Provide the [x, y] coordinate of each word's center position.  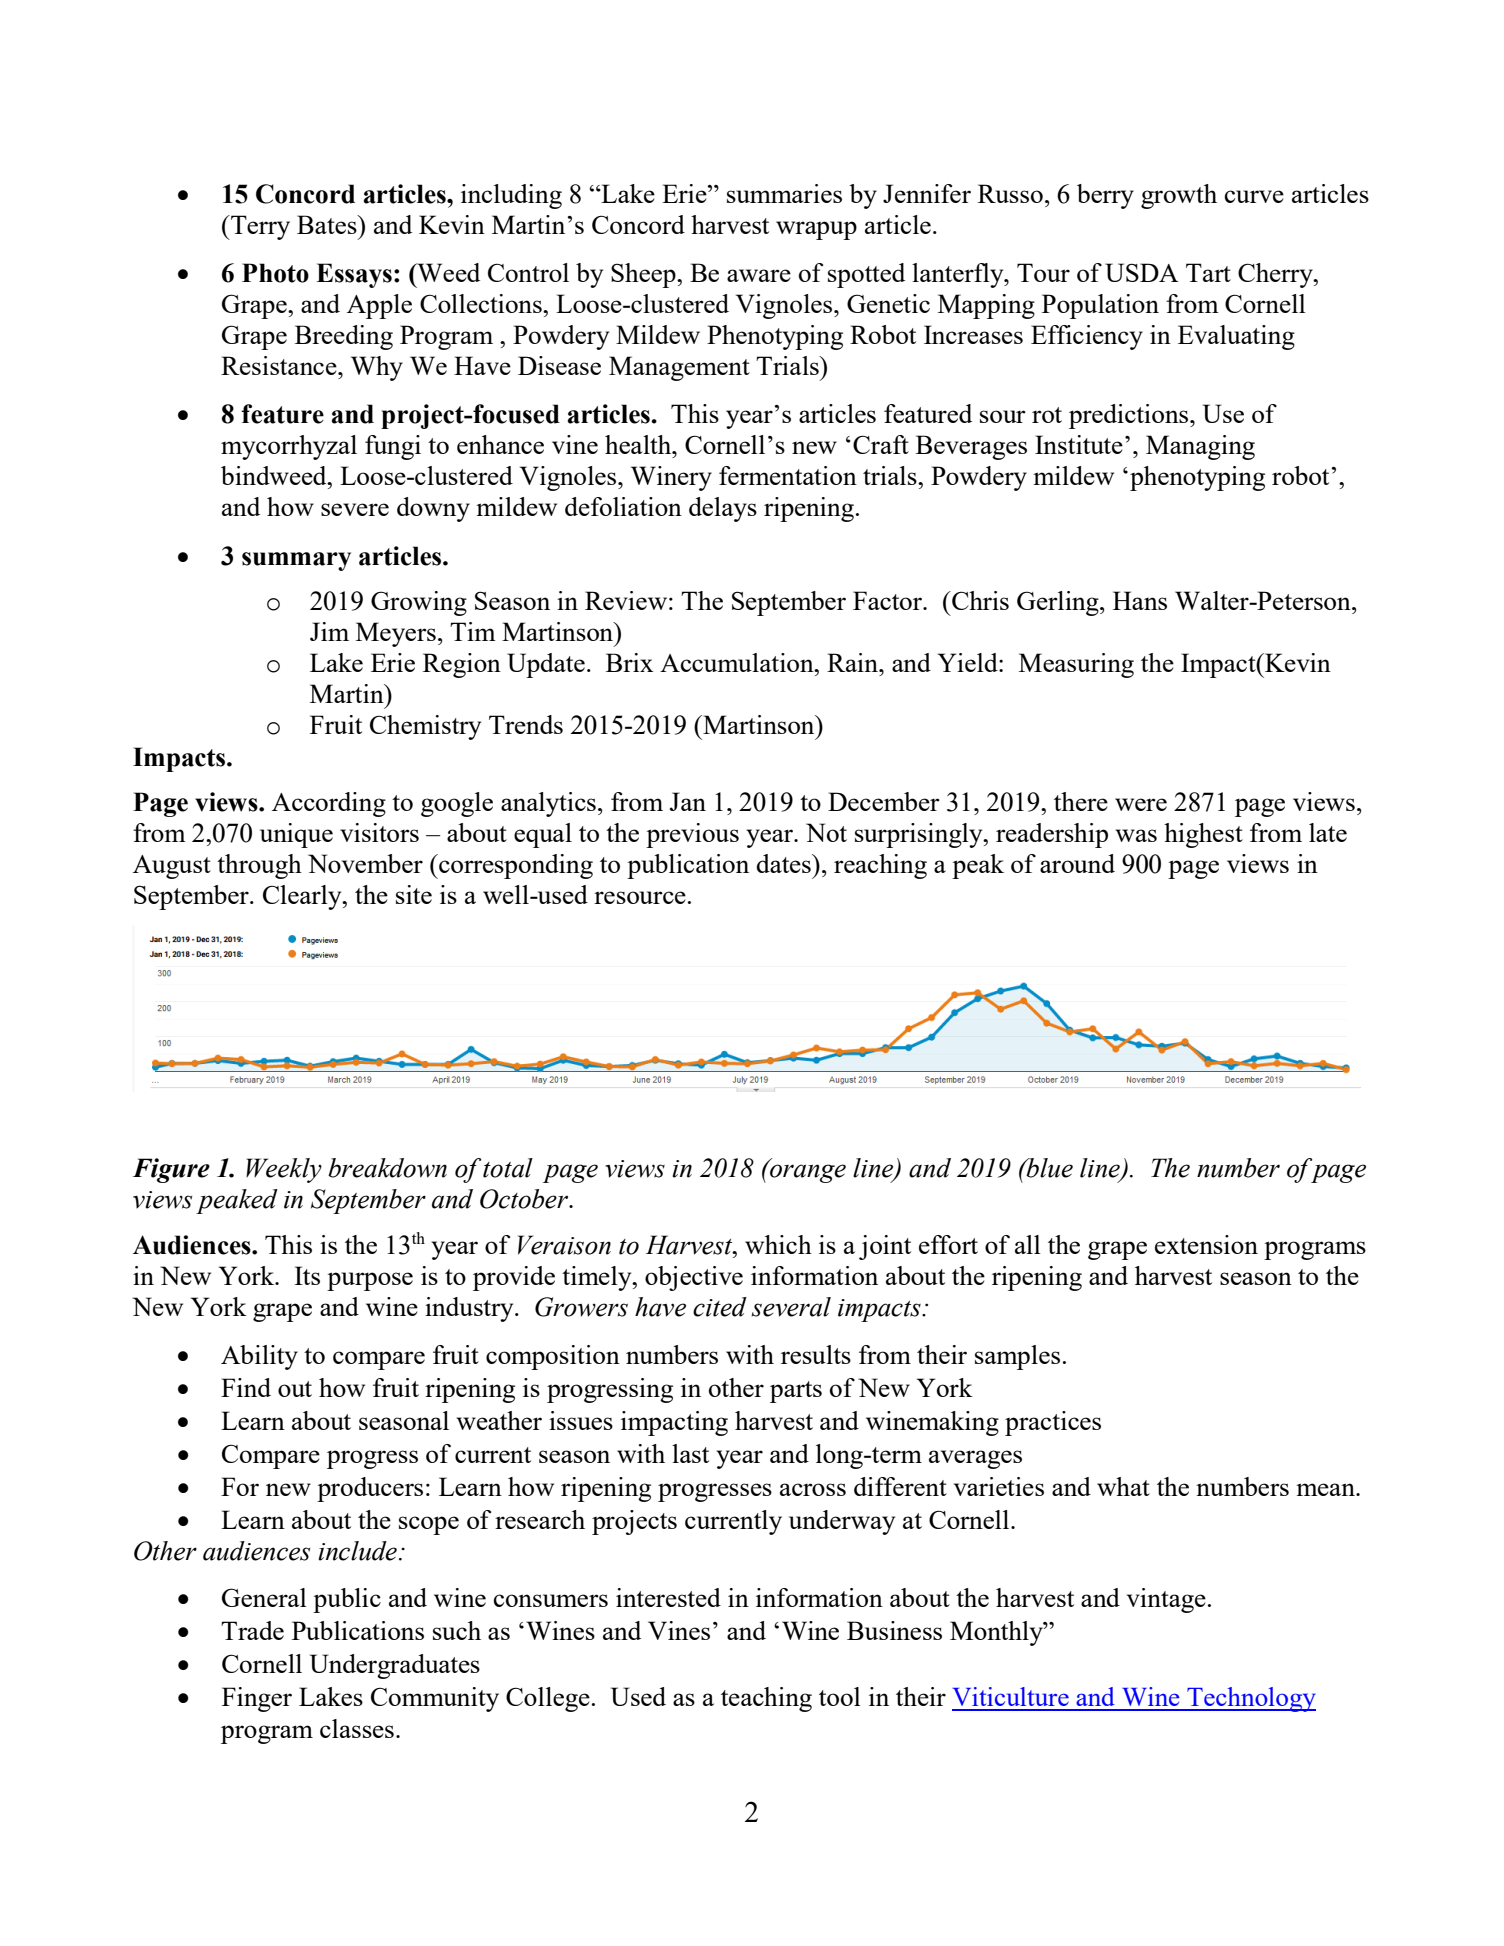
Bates [328, 224]
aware [759, 275]
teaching [766, 1699]
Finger [257, 1699]
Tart [1208, 272]
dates [784, 863]
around [1077, 863]
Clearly [303, 897]
